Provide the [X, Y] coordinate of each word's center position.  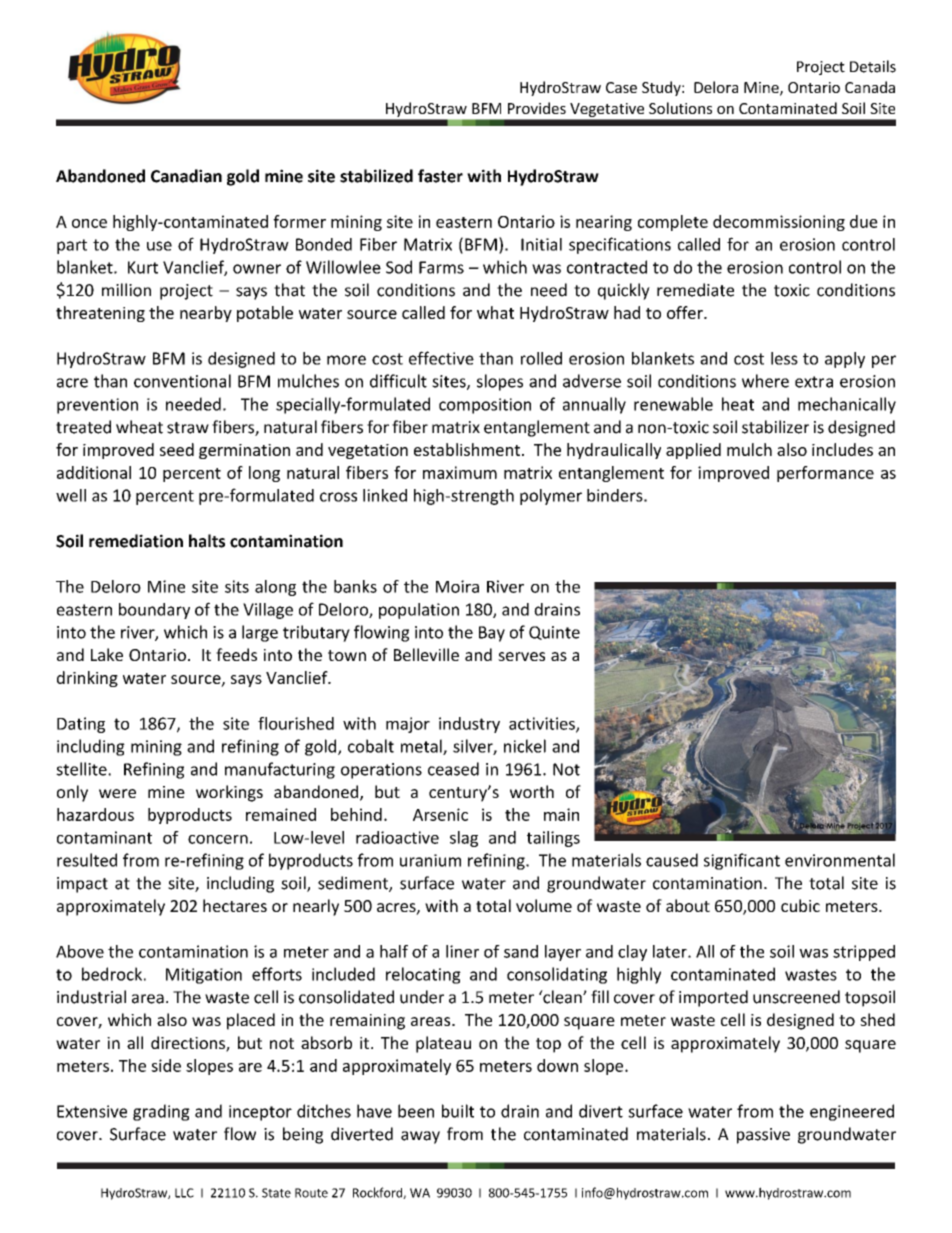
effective [441, 358]
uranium [430, 860]
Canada [870, 87]
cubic [800, 905]
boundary [154, 611]
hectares [235, 905]
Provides [537, 108]
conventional [182, 381]
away [420, 1137]
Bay [492, 634]
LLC [184, 1193]
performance [825, 474]
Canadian [186, 176]
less [784, 358]
